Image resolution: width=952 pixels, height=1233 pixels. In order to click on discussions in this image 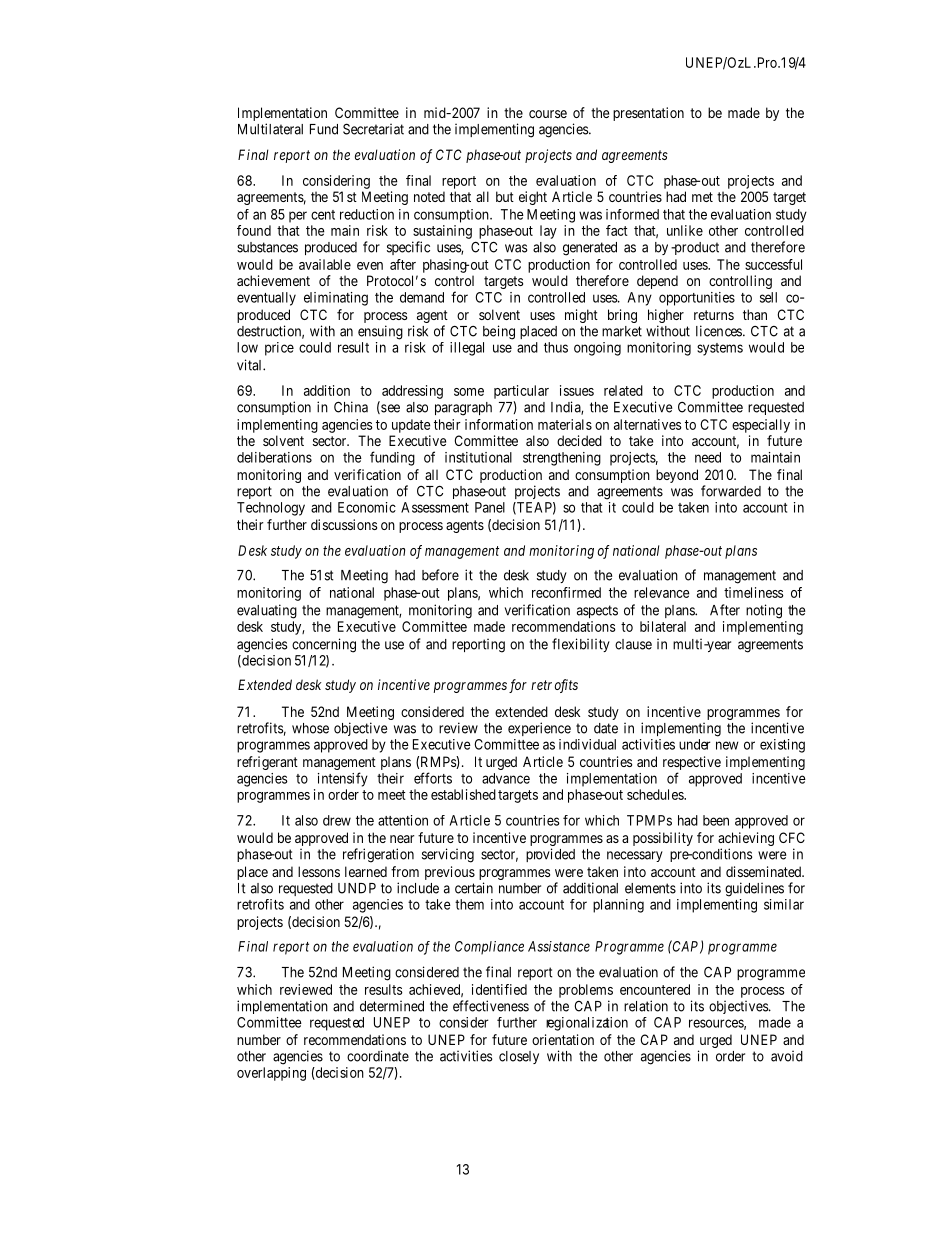, I will do `click(344, 524)`.
